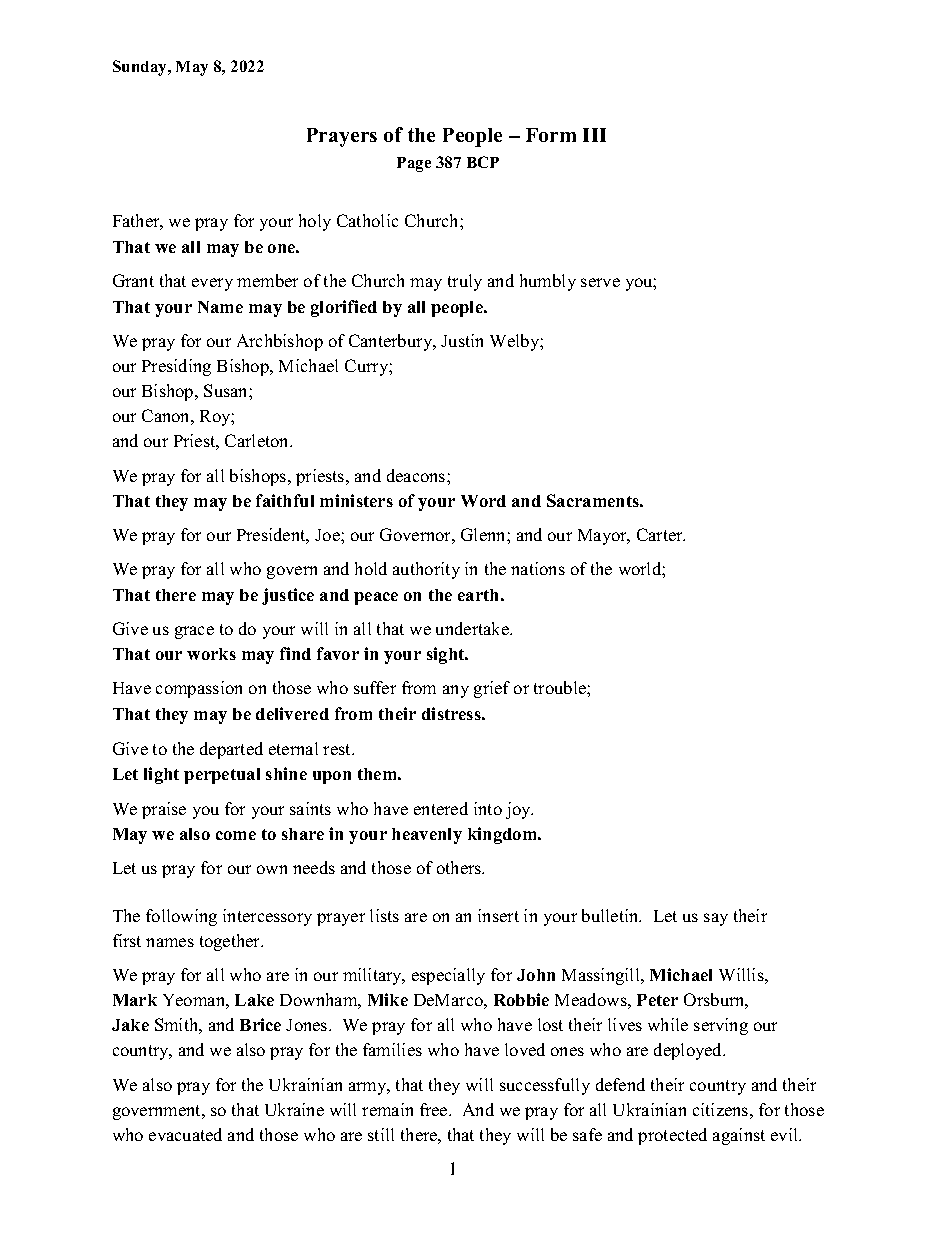  Describe the element at coordinates (739, 1136) in the screenshot. I see `against` at that location.
